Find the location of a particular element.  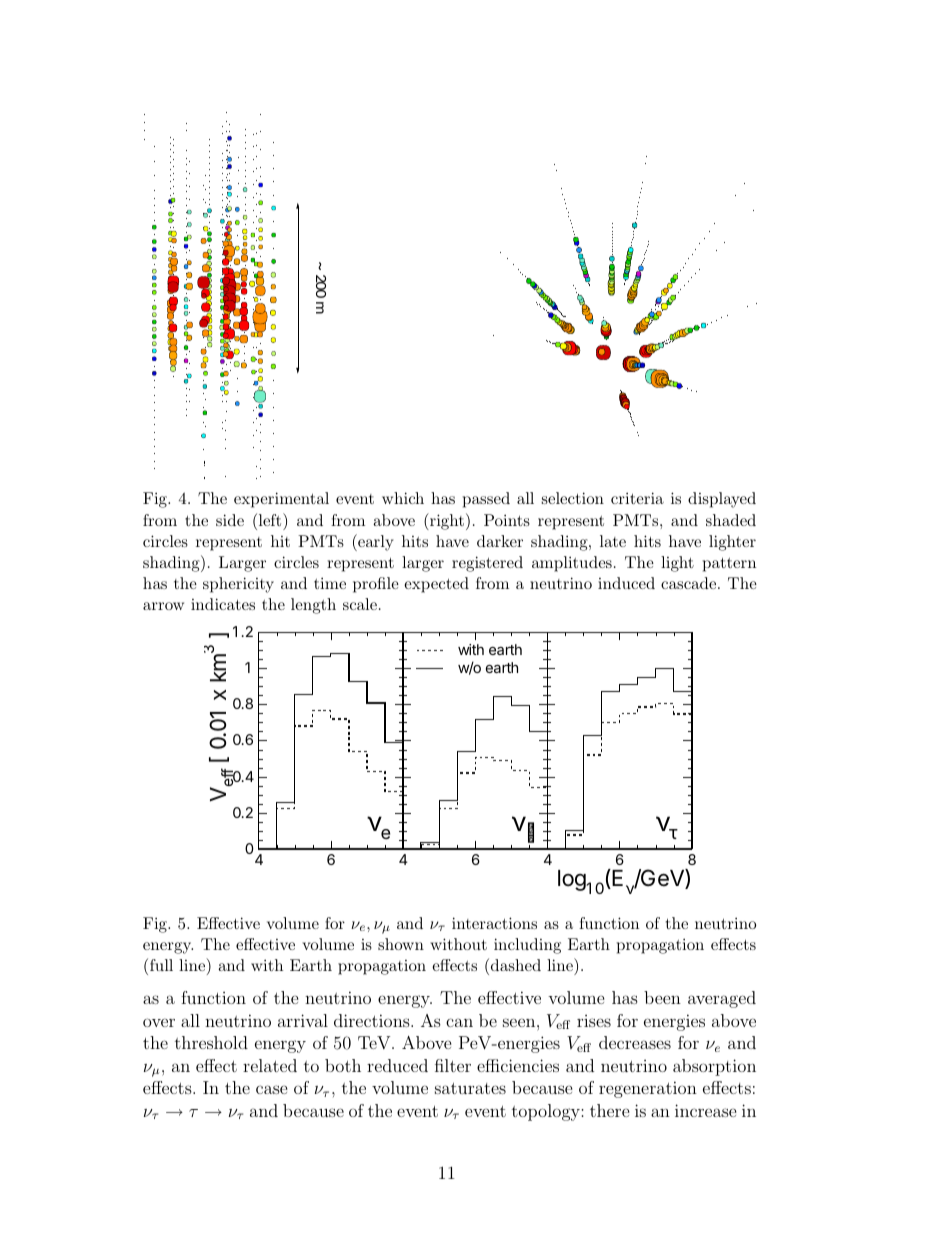

full is located at coordinates (161, 965).
